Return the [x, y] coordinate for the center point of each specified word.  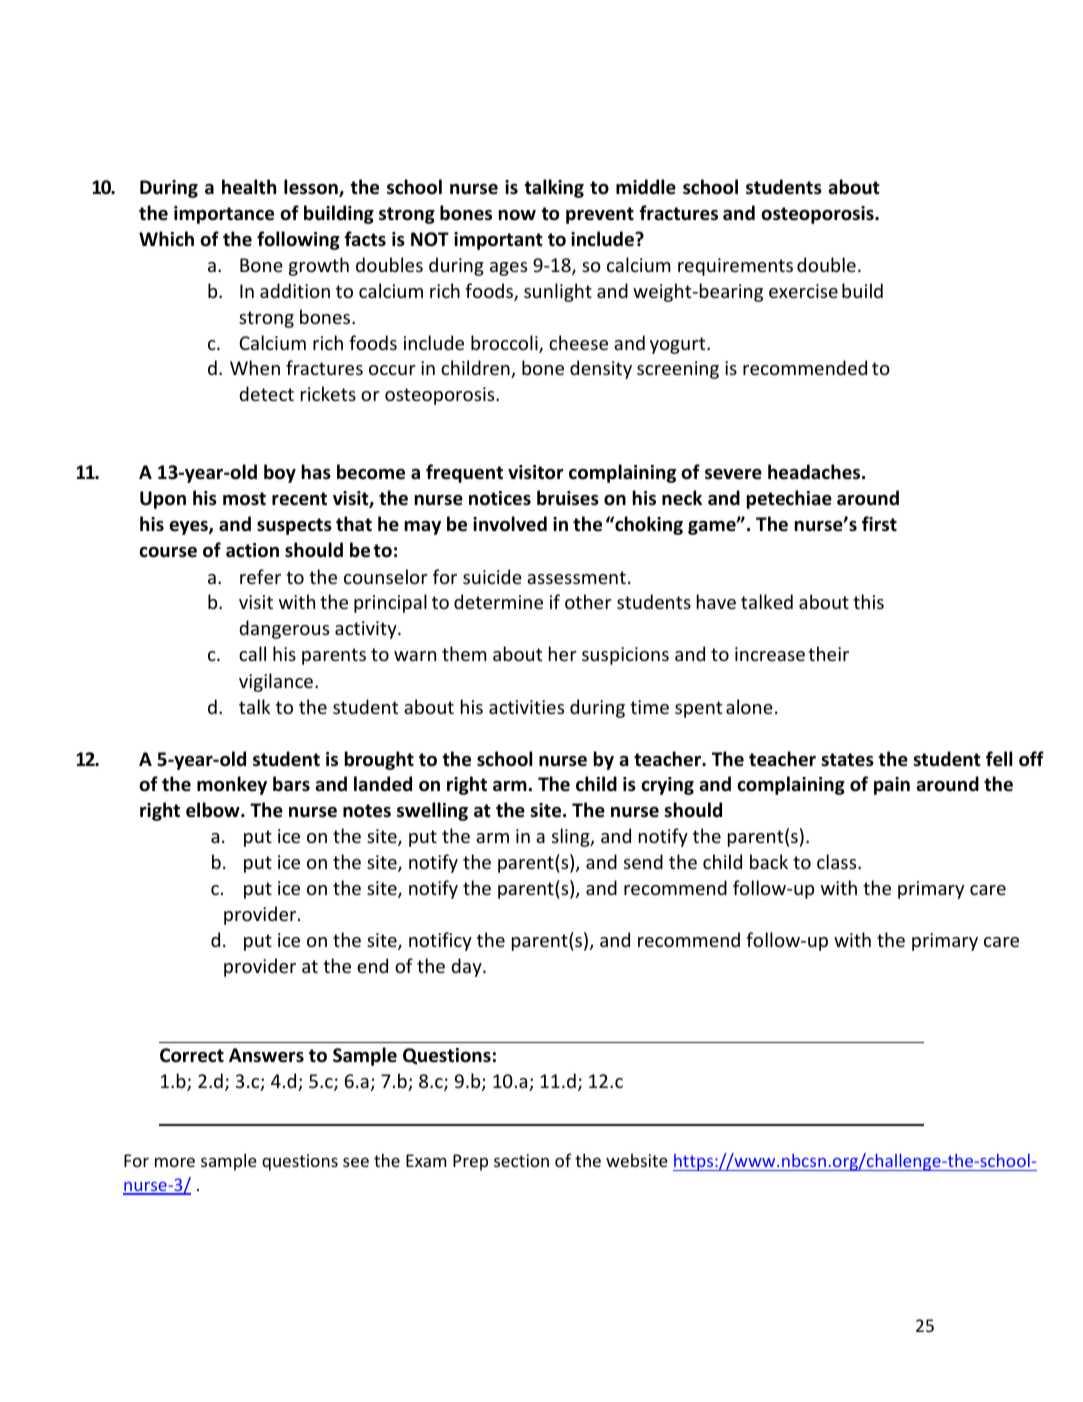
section [521, 1160]
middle [646, 187]
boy [280, 473]
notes [367, 811]
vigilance [276, 682]
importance [224, 215]
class [838, 861]
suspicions [625, 656]
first [879, 523]
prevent [600, 215]
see [356, 1162]
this [868, 601]
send [643, 861]
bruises [568, 498]
